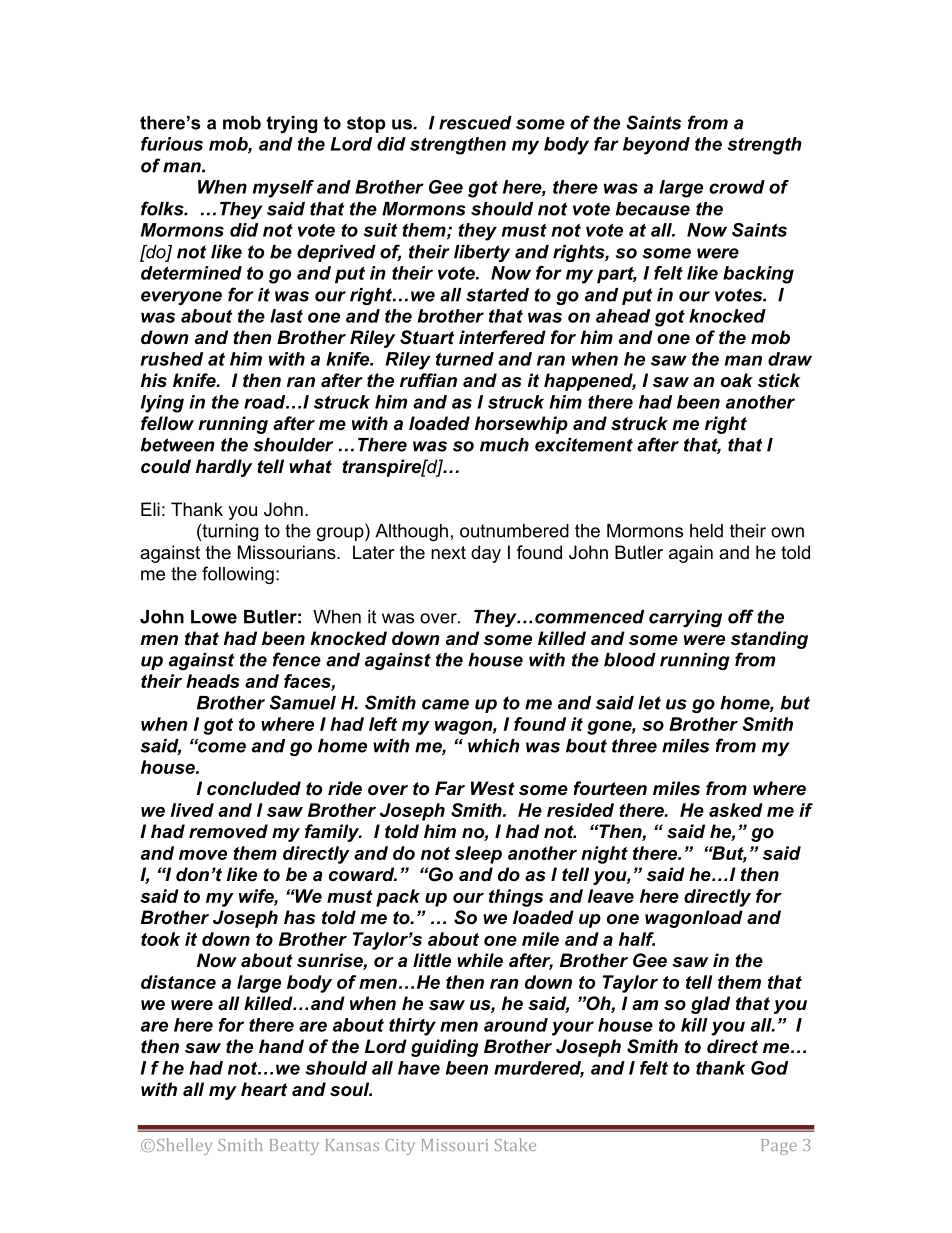 This page has width=952, height=1233. What do you see at coordinates (504, 445) in the page?
I see `much` at bounding box center [504, 445].
